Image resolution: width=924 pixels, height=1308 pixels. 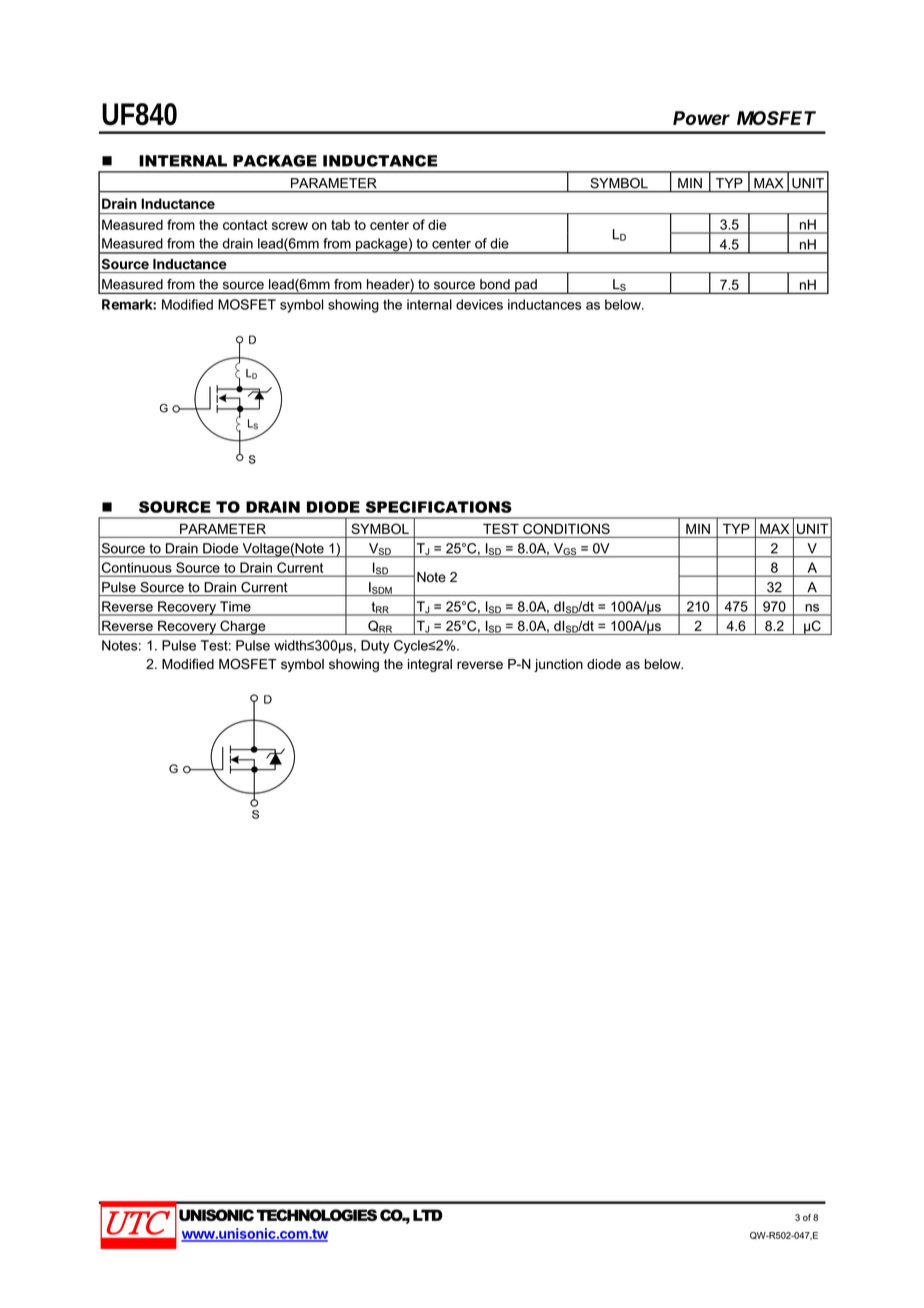 What do you see at coordinates (375, 647) in the page?
I see `Duty` at bounding box center [375, 647].
